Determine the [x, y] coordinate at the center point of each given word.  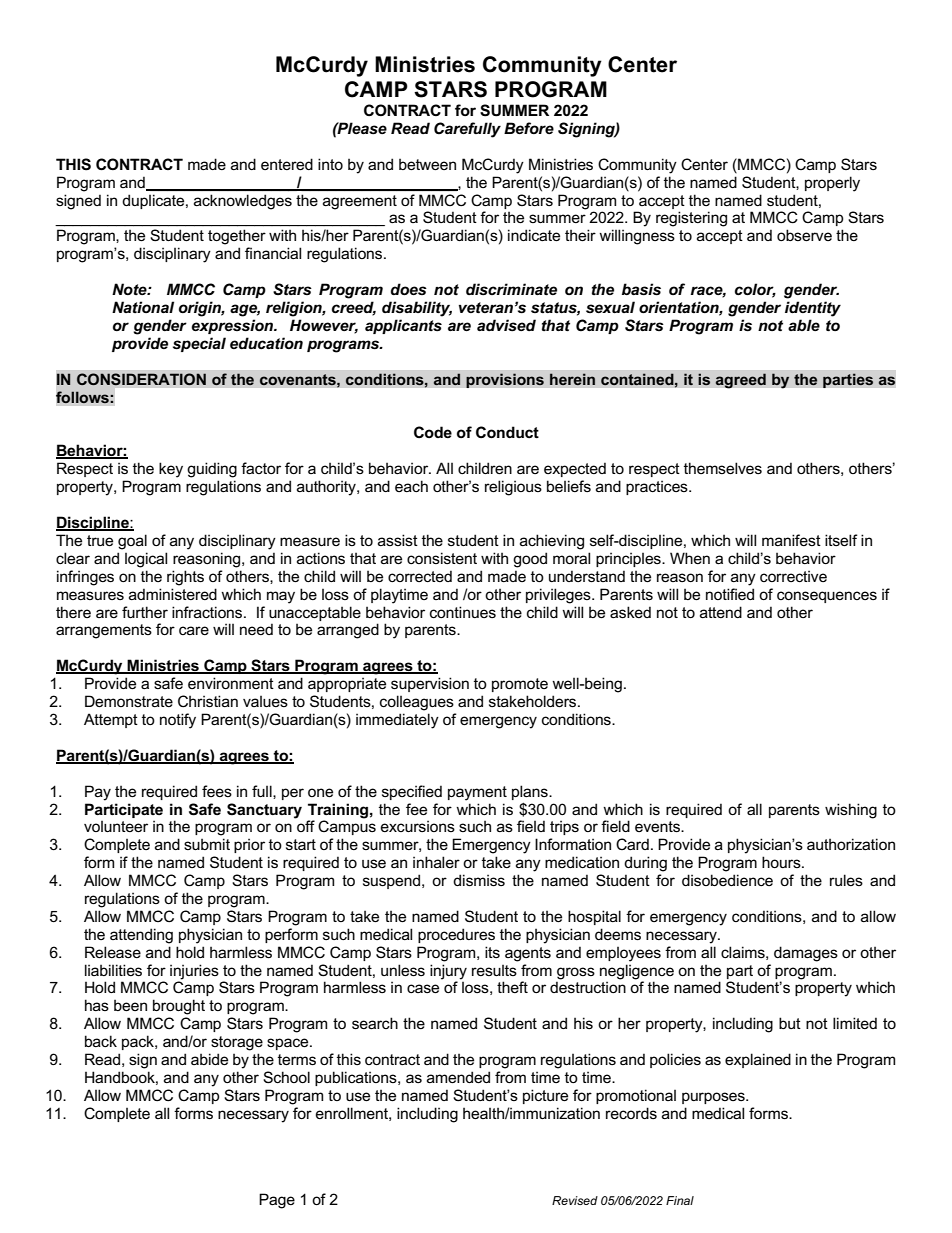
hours [782, 862]
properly [832, 184]
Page [277, 1201]
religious [513, 488]
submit [207, 844]
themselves [723, 468]
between [427, 164]
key [171, 470]
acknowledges [243, 202]
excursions [418, 826]
